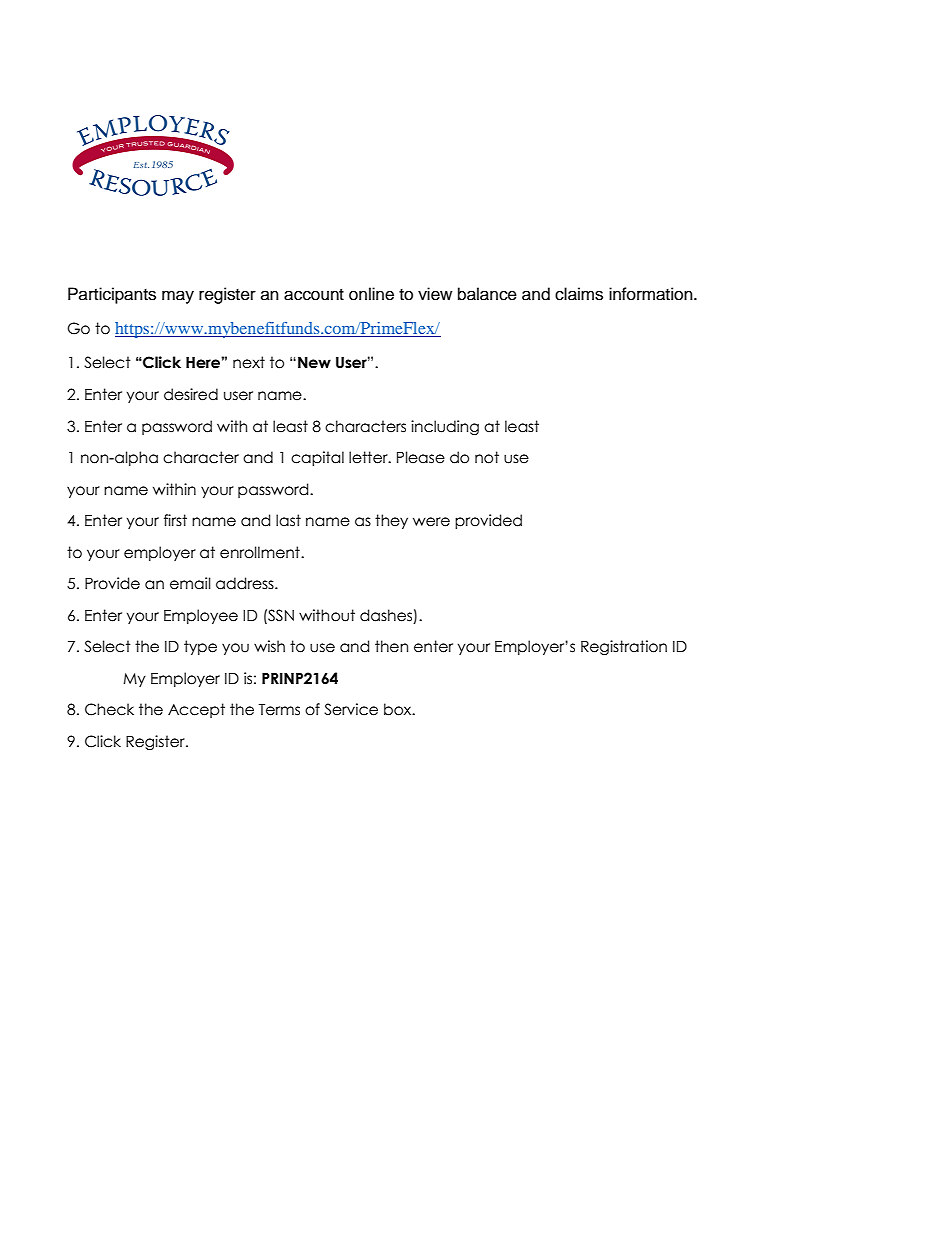 This screenshot has height=1233, width=952. I want to click on online, so click(371, 294).
